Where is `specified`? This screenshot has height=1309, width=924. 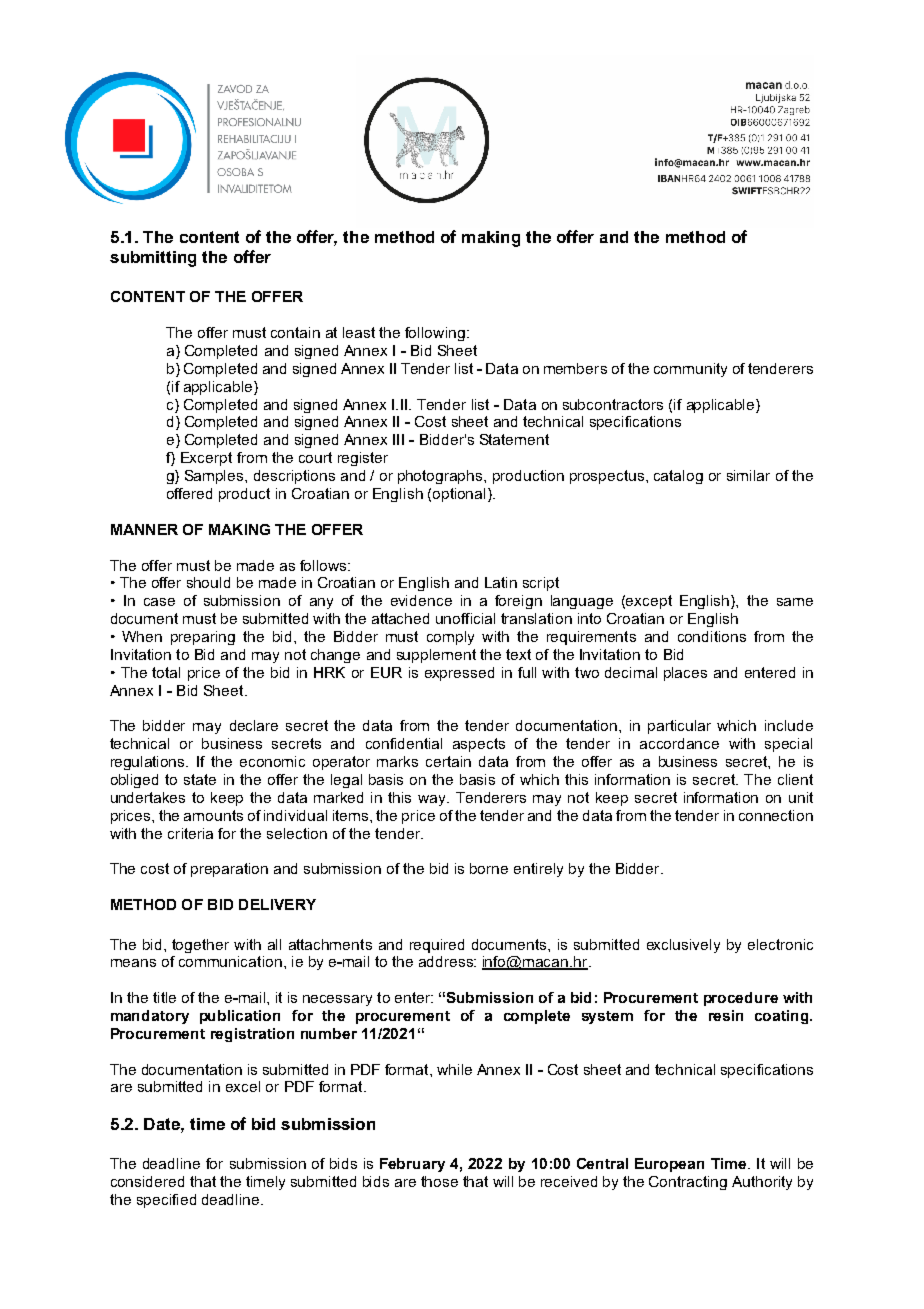 specified is located at coordinates (166, 1201).
